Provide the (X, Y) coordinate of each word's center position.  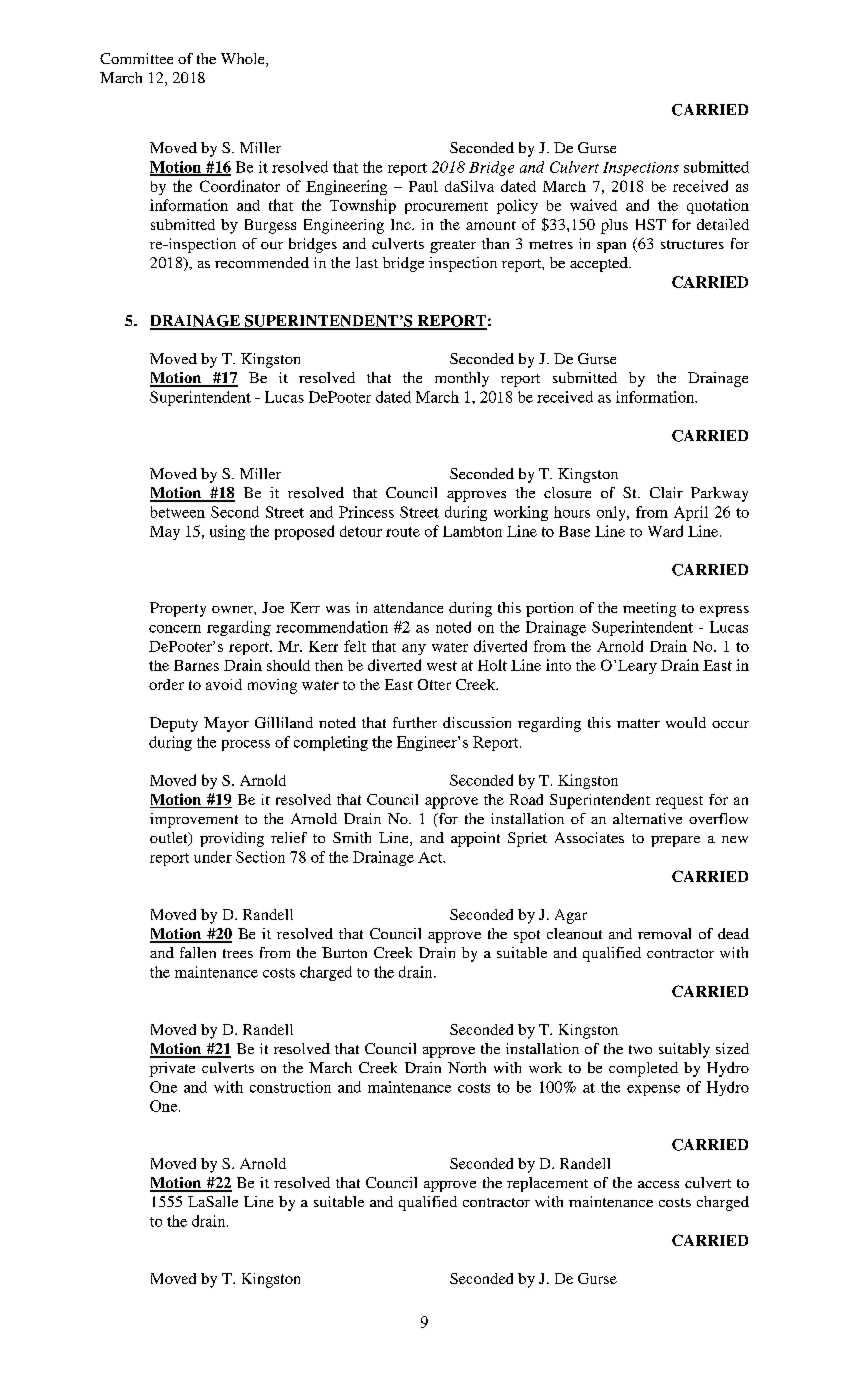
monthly (462, 379)
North (467, 1067)
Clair (666, 492)
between (178, 512)
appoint (475, 839)
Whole (244, 60)
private (172, 1069)
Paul (423, 186)
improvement (194, 820)
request (679, 802)
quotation (718, 206)
